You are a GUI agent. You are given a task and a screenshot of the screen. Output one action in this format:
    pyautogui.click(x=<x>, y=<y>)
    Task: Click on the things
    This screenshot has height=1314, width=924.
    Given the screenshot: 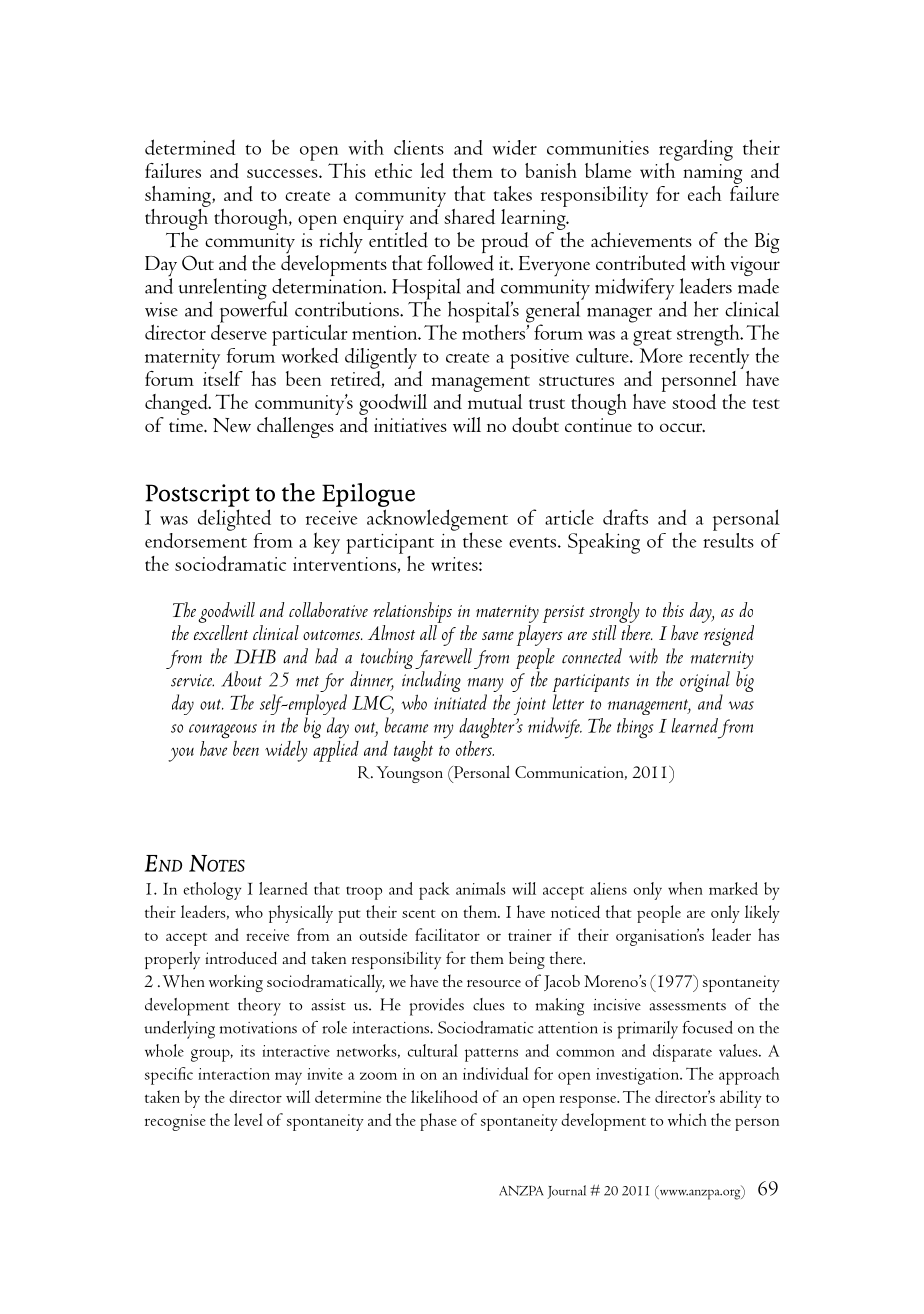 What is the action you would take?
    pyautogui.click(x=635, y=728)
